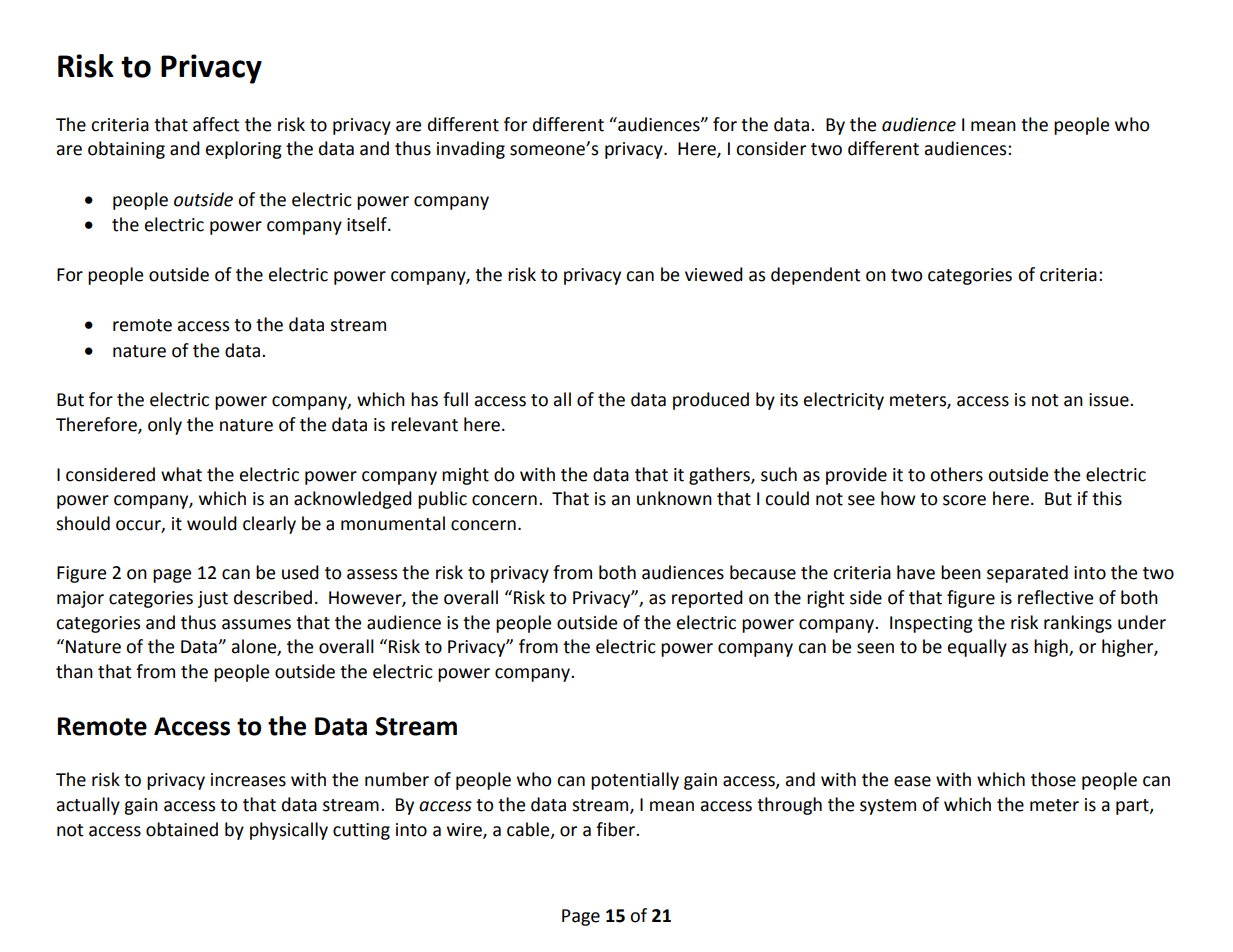  What do you see at coordinates (256, 624) in the document?
I see `assumes` at bounding box center [256, 624].
